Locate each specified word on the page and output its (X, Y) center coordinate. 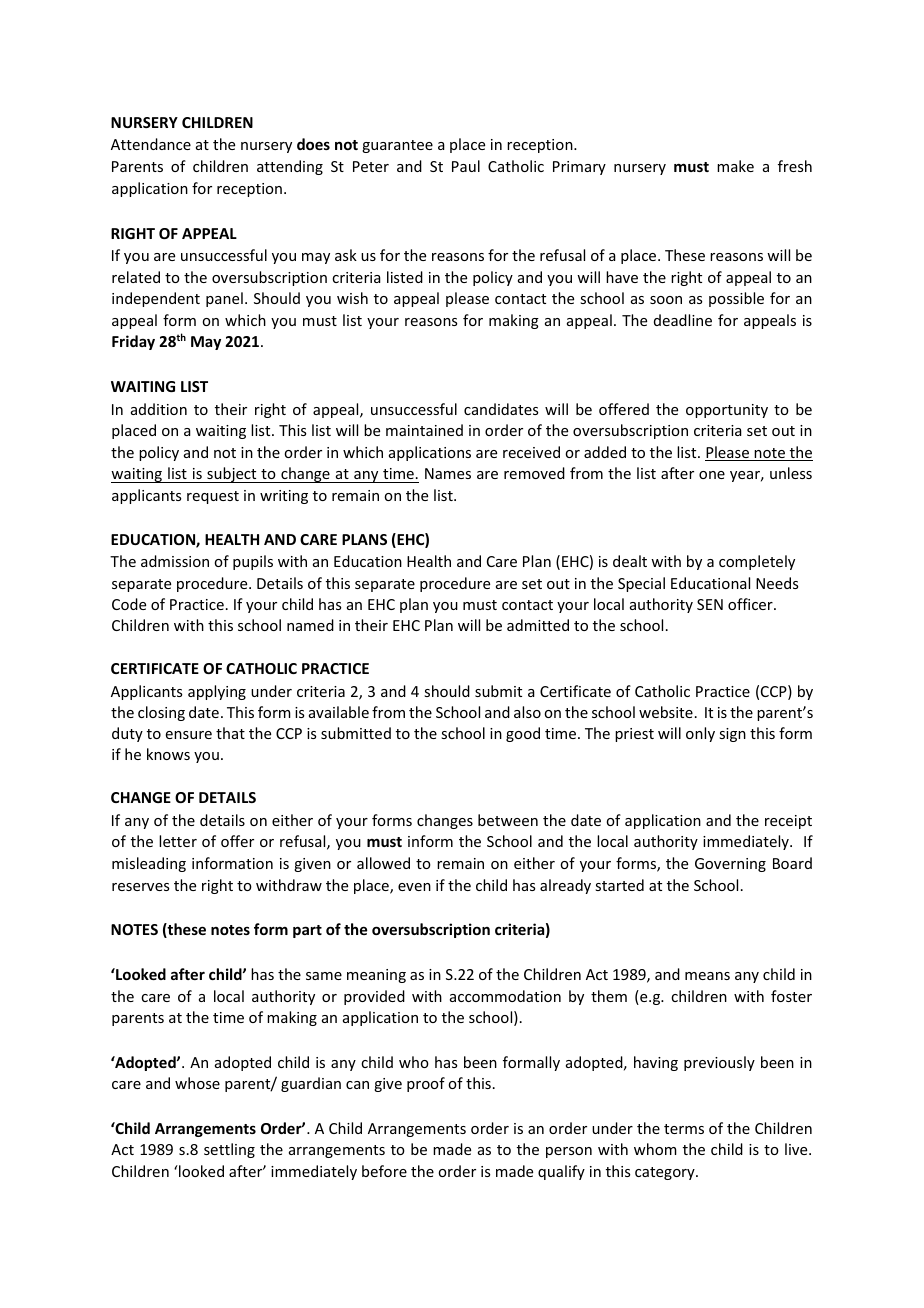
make (735, 166)
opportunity (727, 411)
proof (426, 1084)
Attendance (151, 144)
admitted (538, 625)
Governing (730, 865)
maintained (424, 430)
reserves (140, 887)
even (414, 887)
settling (229, 1150)
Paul (466, 166)
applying (217, 692)
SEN (710, 604)
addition (159, 409)
